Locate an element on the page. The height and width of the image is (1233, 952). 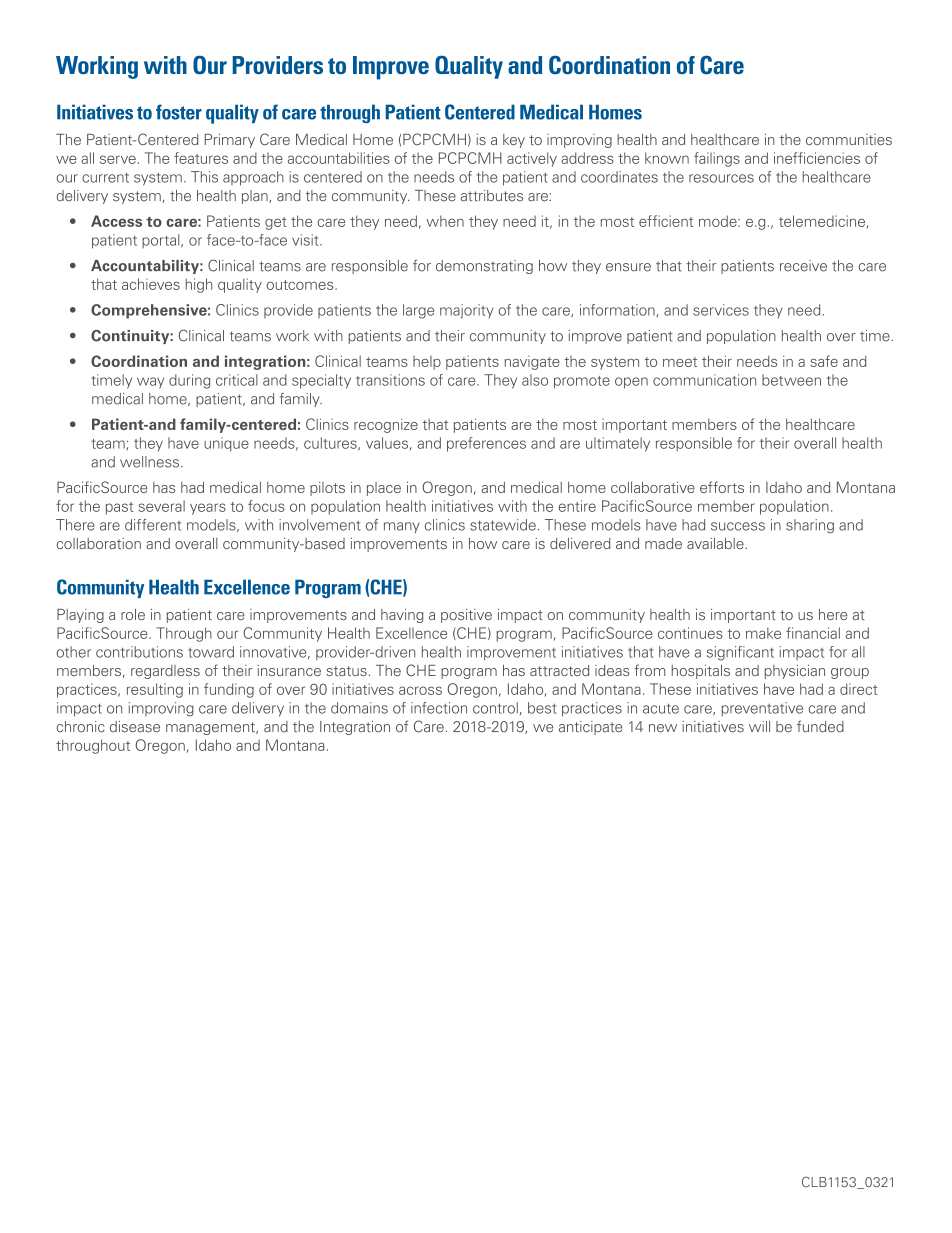
key is located at coordinates (514, 141).
